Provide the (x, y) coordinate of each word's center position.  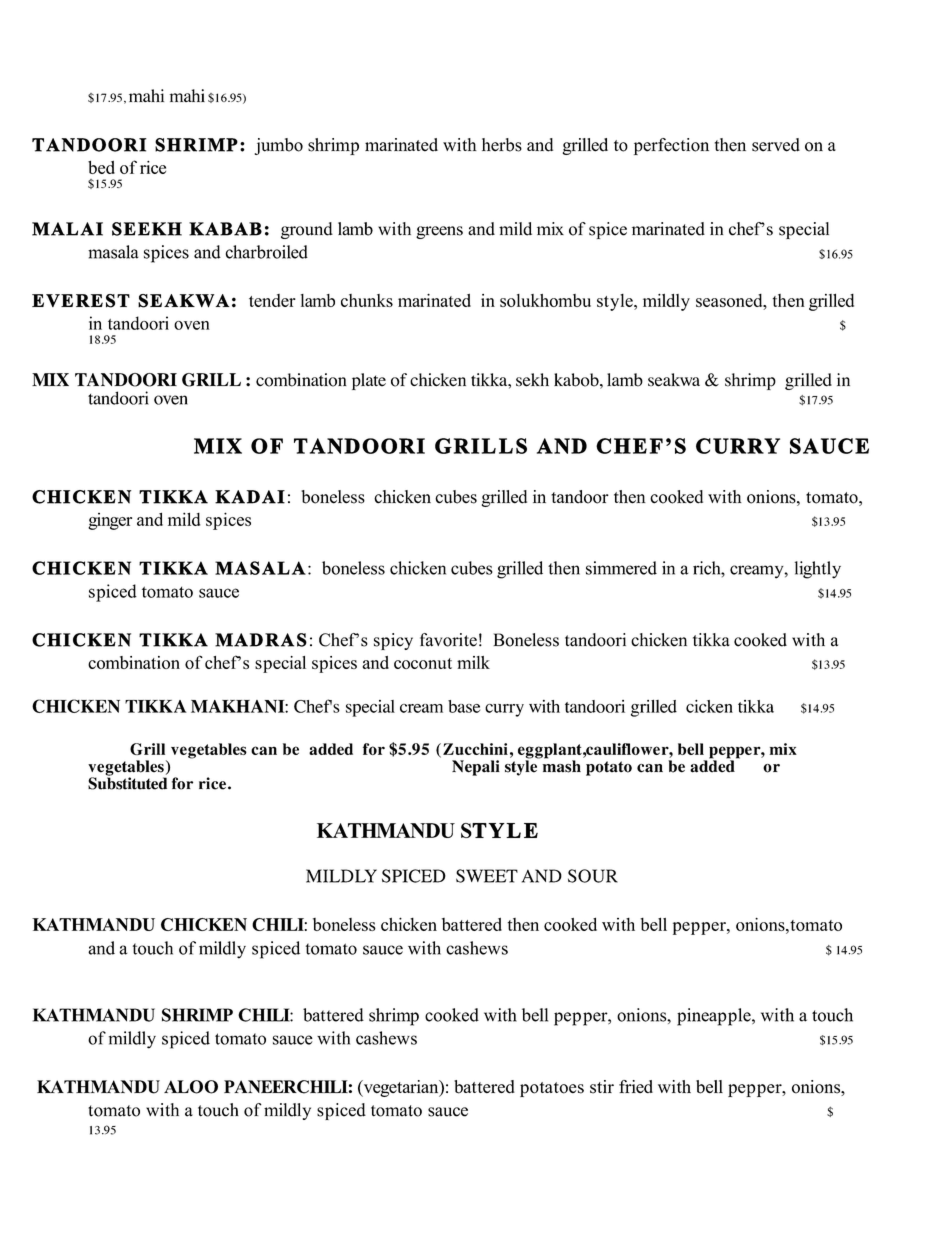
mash (562, 765)
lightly (818, 570)
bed (101, 167)
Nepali (476, 768)
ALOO (191, 1087)
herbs (502, 145)
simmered (621, 568)
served (776, 145)
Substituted (127, 782)
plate (369, 381)
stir (602, 1087)
